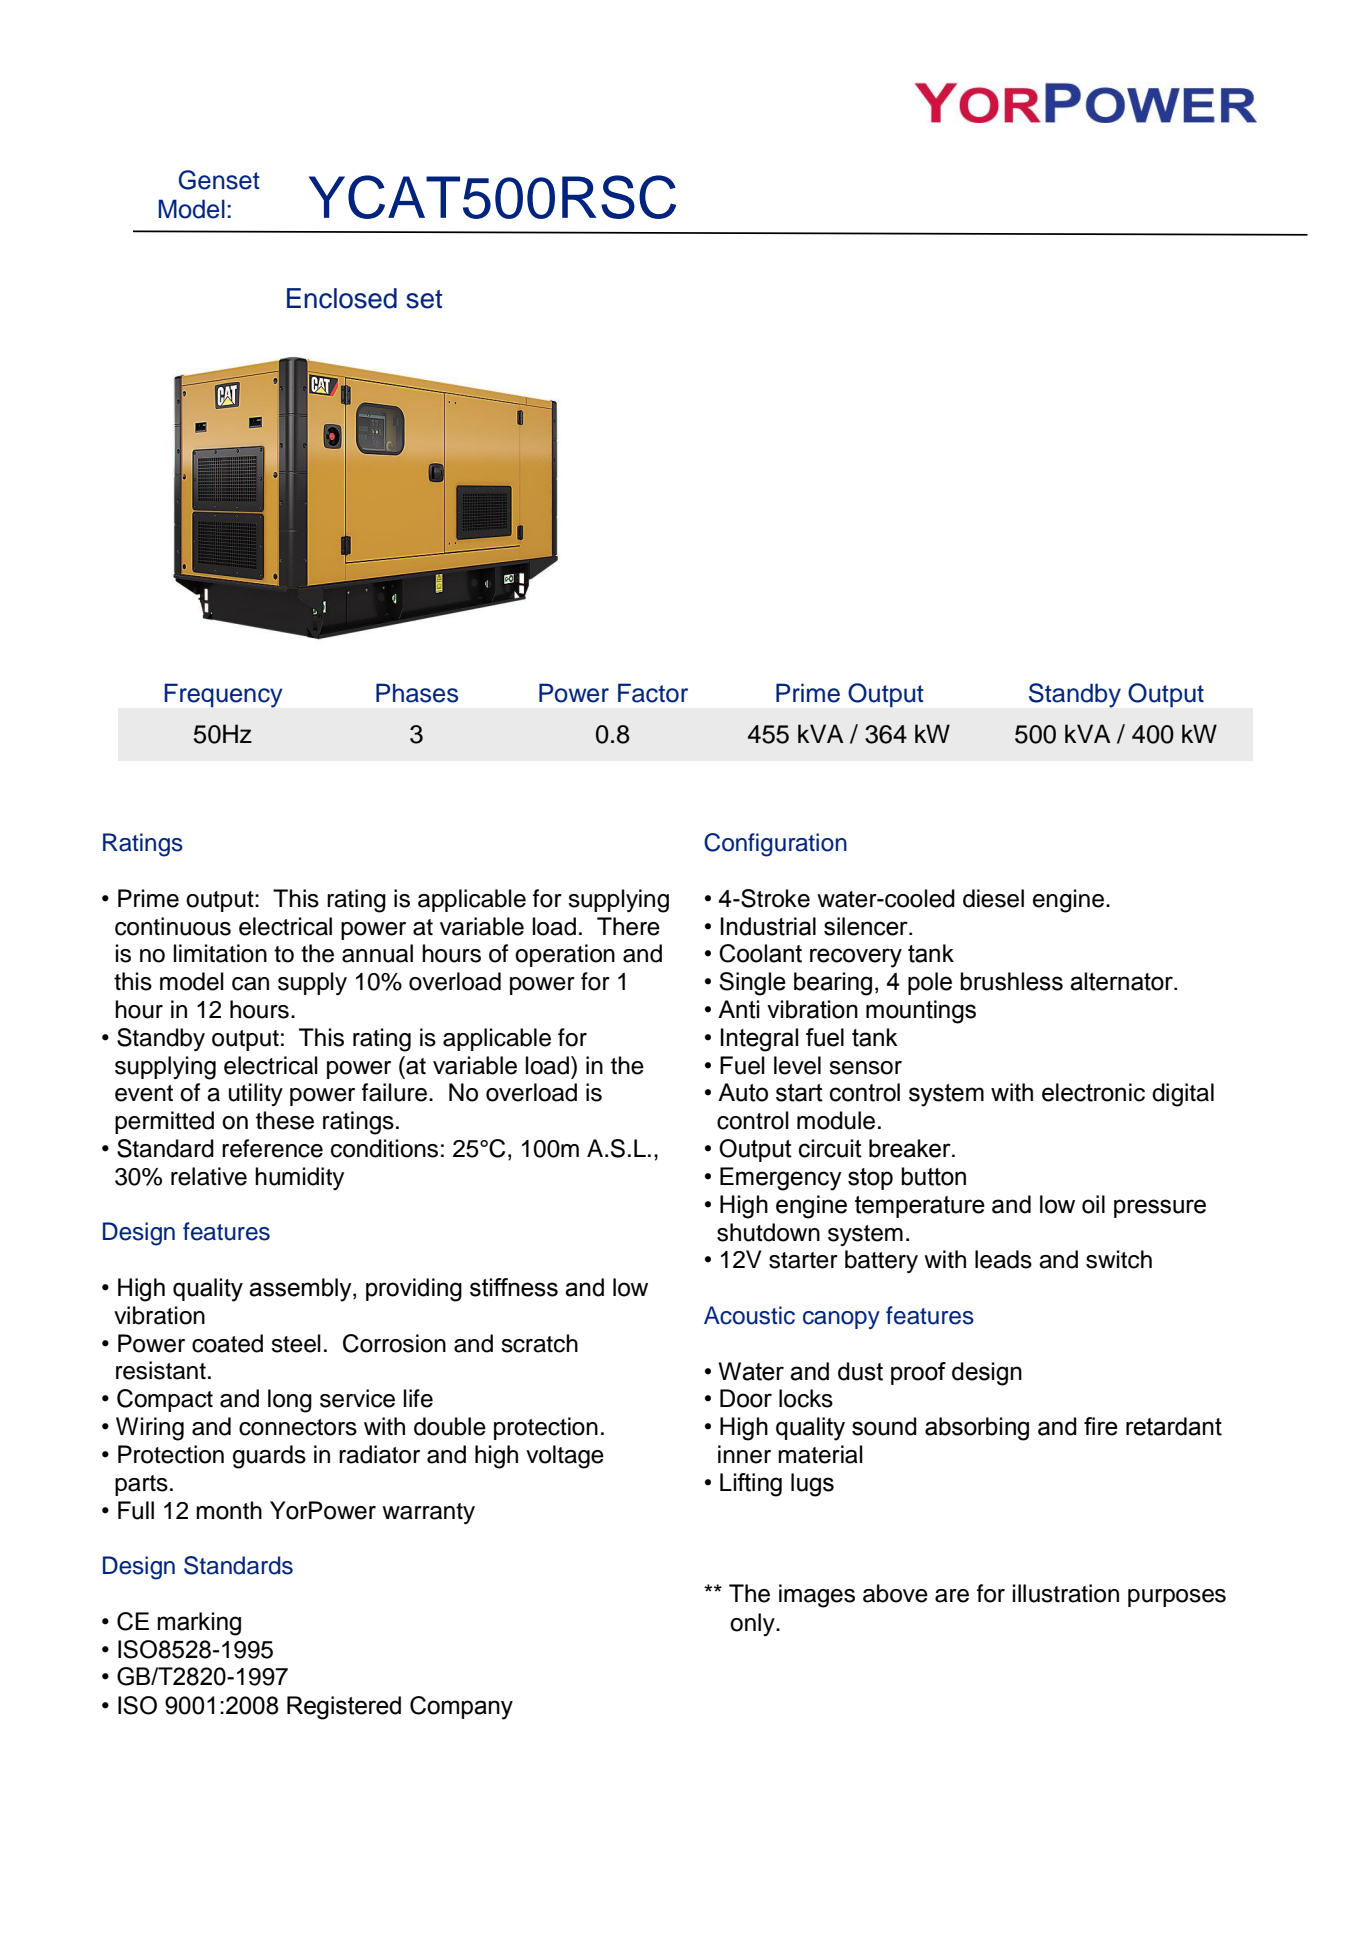 The image size is (1371, 1939). Describe the element at coordinates (199, 1624) in the screenshot. I see `marking` at that location.
